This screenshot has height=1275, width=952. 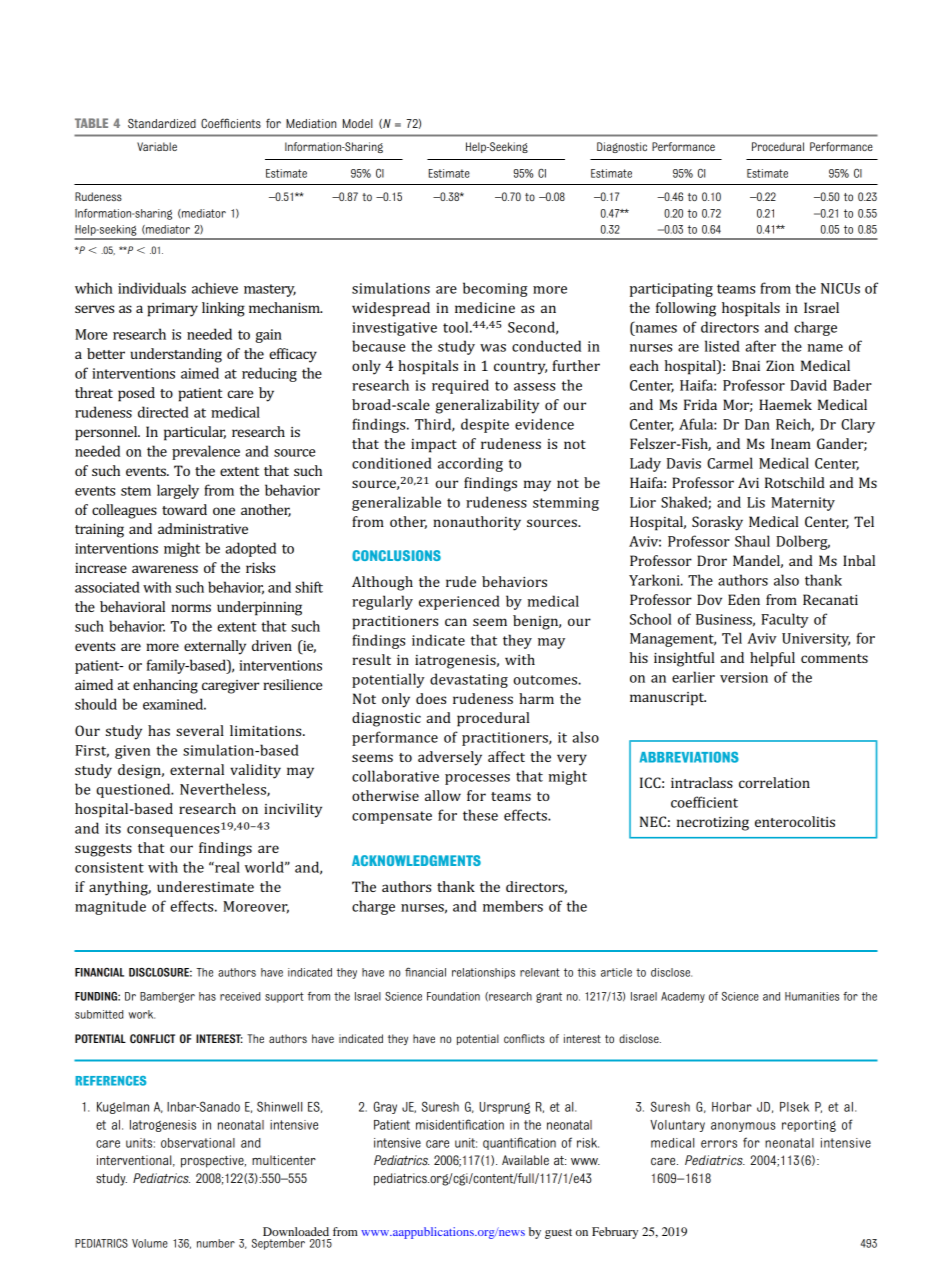 I want to click on enhancing, so click(x=165, y=686).
